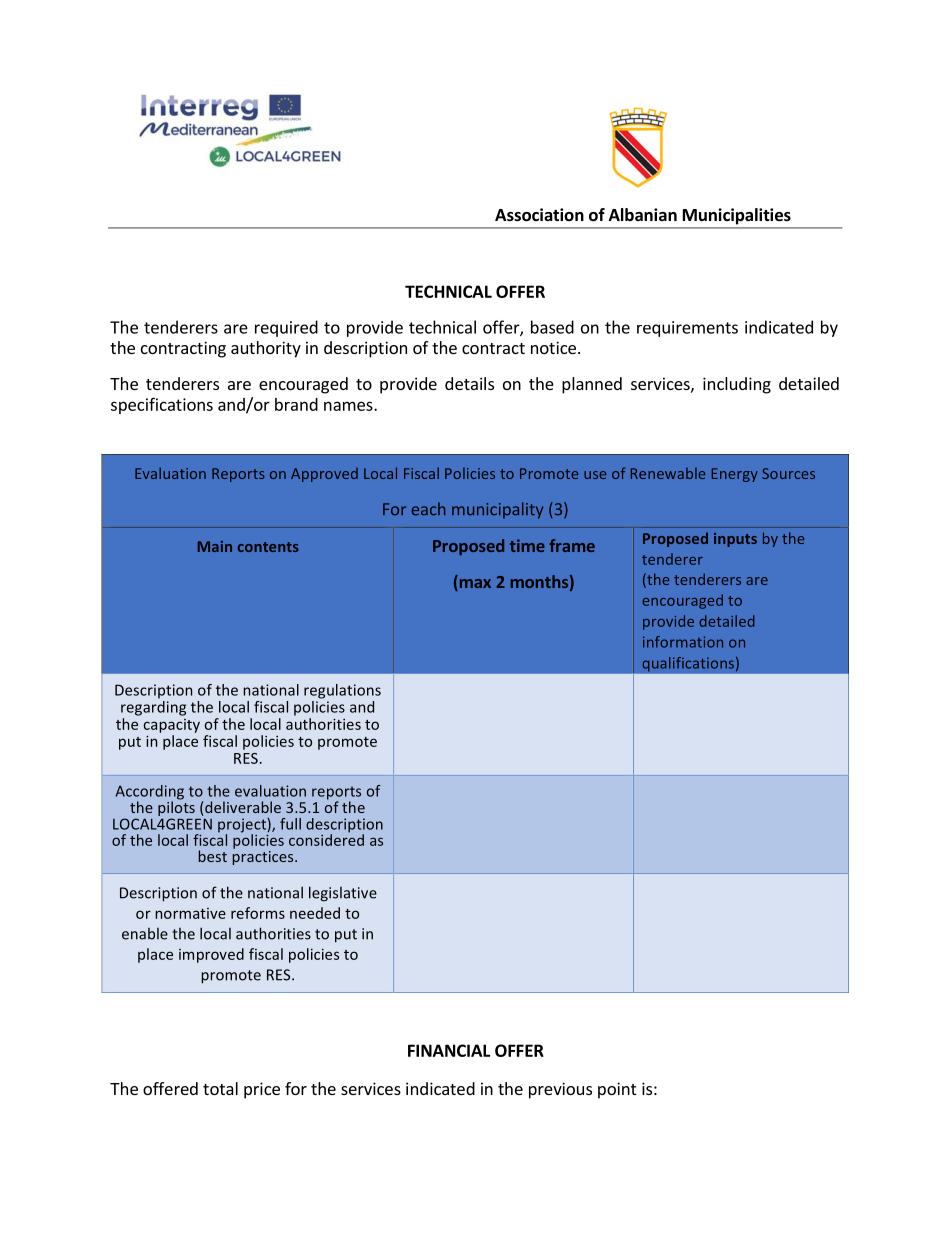 This page has height=1233, width=952. Describe the element at coordinates (326, 839) in the page. I see `considered` at that location.
